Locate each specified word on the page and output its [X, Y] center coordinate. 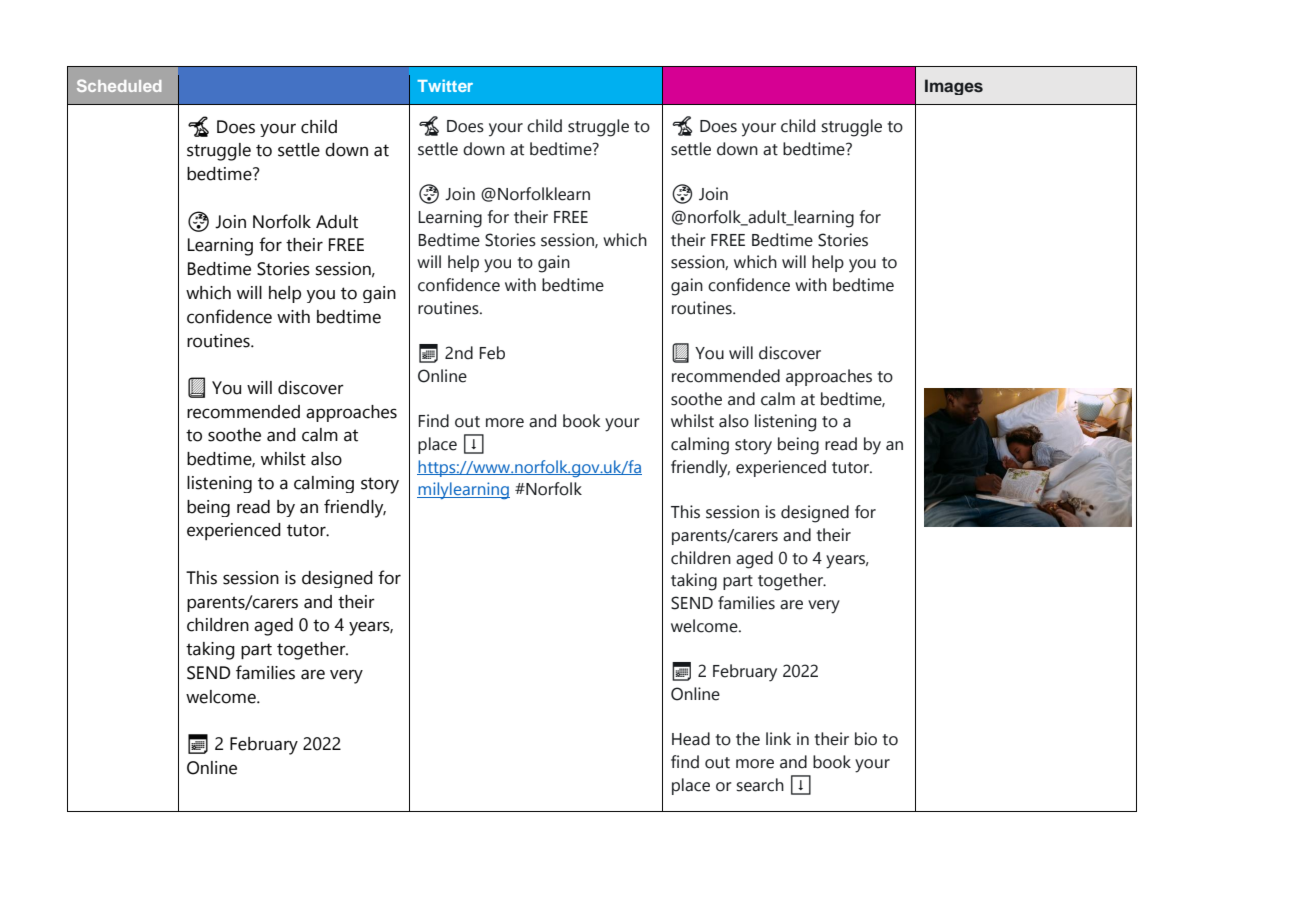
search [760, 785]
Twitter [445, 85]
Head [691, 739]
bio [866, 739]
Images [954, 87]
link [778, 738]
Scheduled [119, 85]
